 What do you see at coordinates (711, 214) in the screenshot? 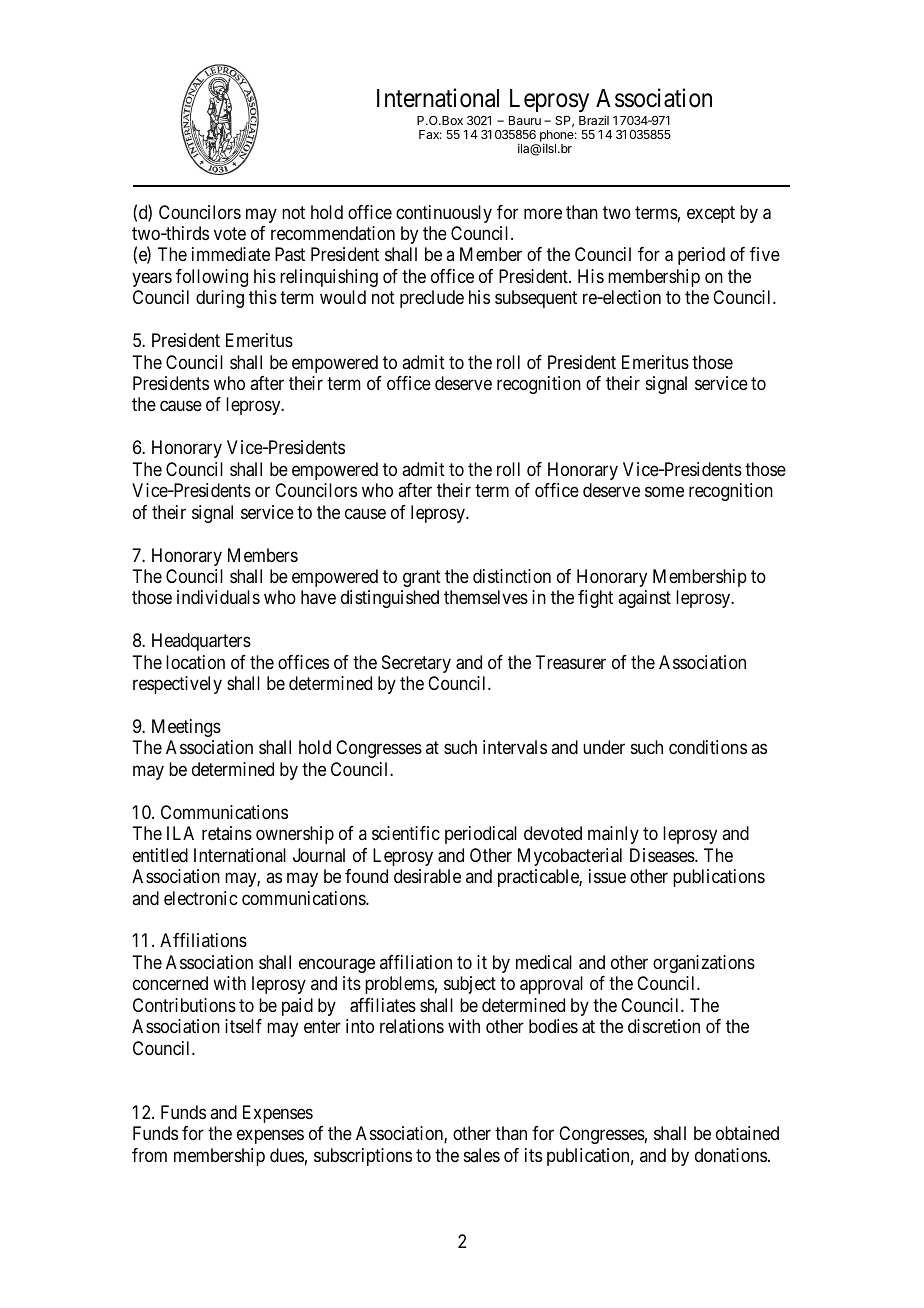
I see `except` at bounding box center [711, 214].
